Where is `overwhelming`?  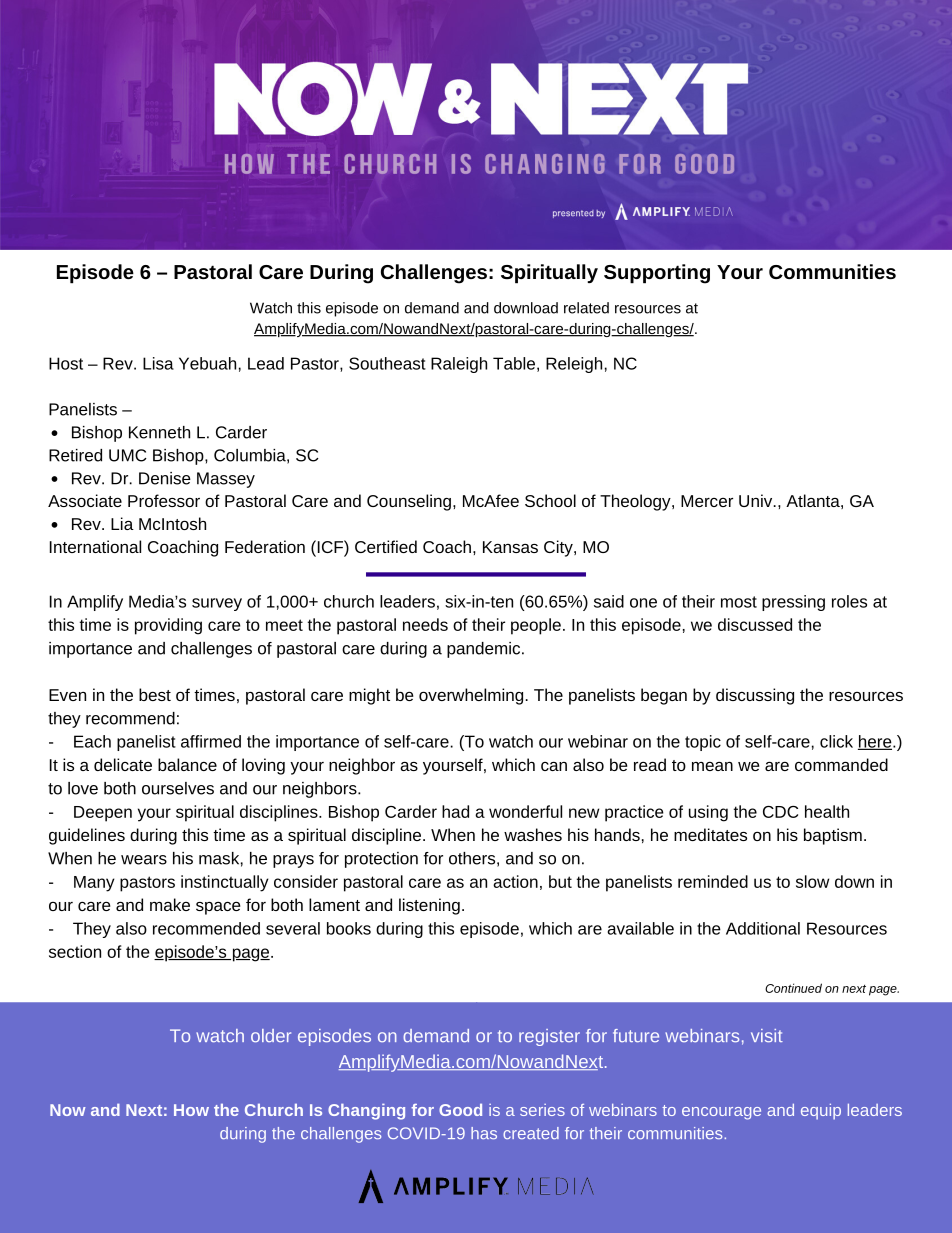
overwhelming is located at coordinates (471, 696).
